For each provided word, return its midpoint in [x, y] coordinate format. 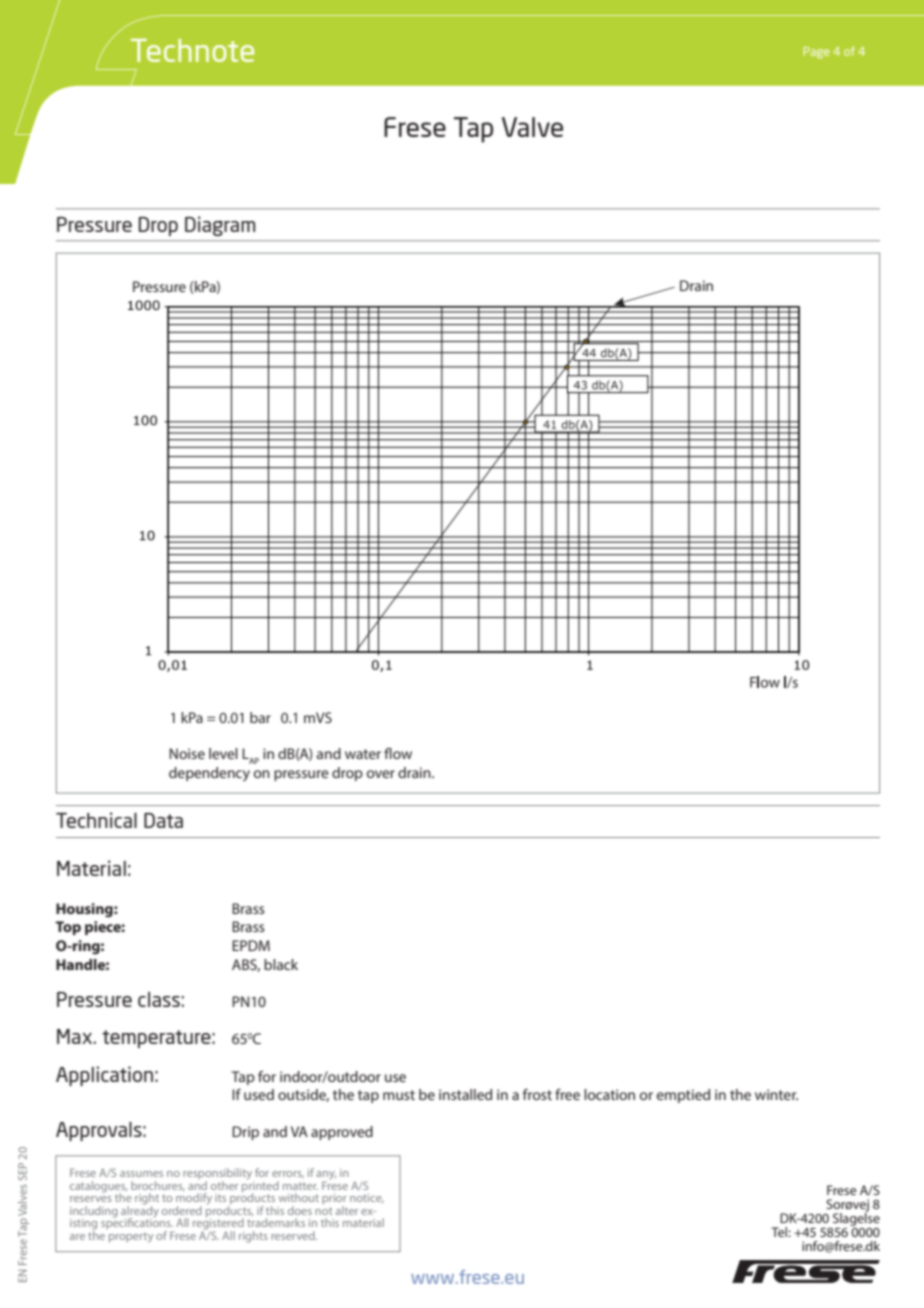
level [223, 753]
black [281, 964]
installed [465, 1094]
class [159, 999]
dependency [209, 774]
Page [817, 53]
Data [163, 820]
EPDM [251, 945]
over [381, 774]
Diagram [220, 226]
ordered [182, 1210]
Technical [96, 820]
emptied [683, 1096]
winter [776, 1094]
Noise [187, 753]
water [363, 754]
